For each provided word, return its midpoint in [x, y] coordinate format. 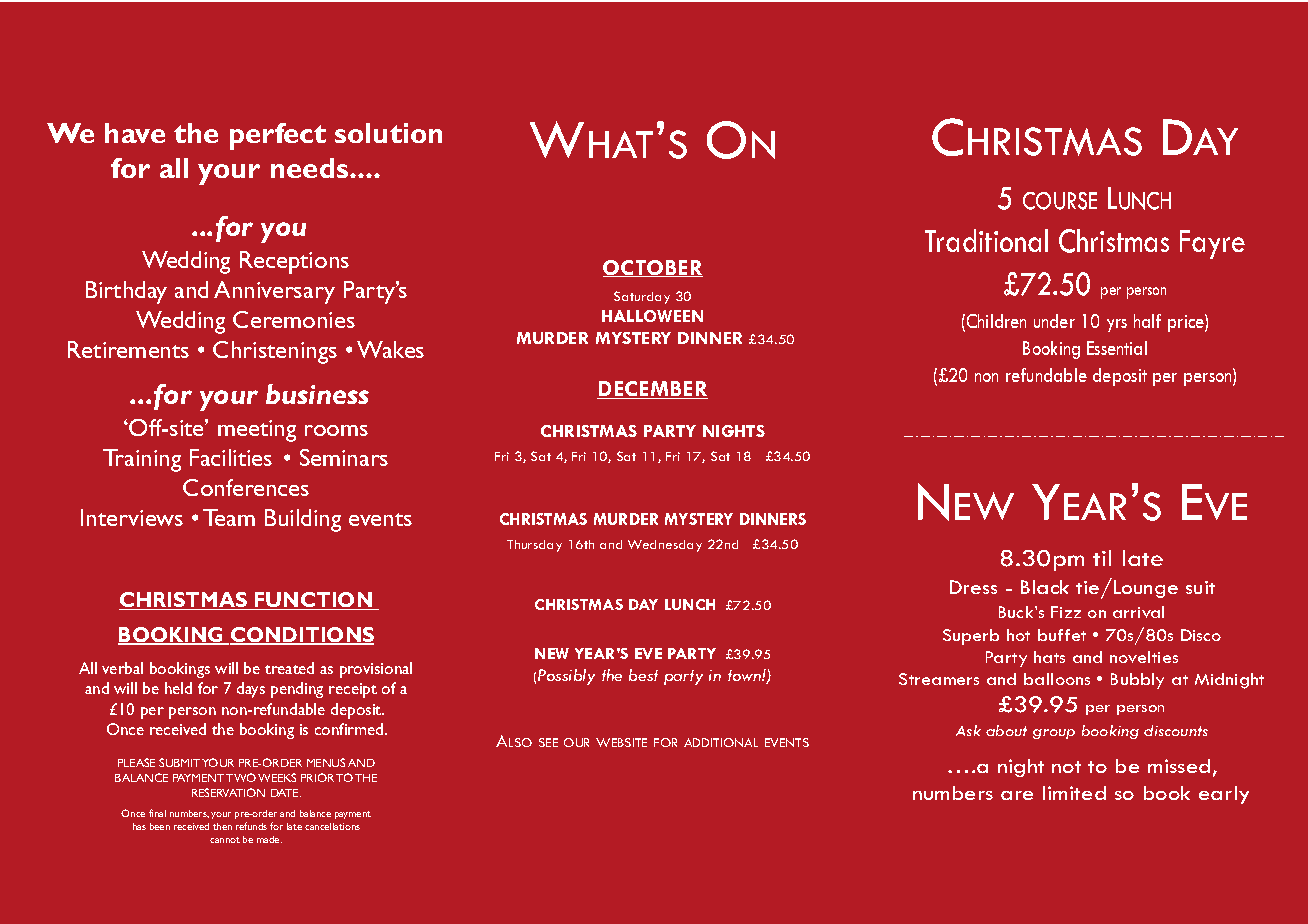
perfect [278, 136]
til [1102, 558]
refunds [251, 826]
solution [388, 133]
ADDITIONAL [721, 742]
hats [1049, 657]
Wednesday [665, 546]
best [643, 675]
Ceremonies [294, 319]
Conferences [246, 487]
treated [289, 668]
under [1054, 321]
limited [1074, 793]
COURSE [1060, 201]
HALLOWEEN [652, 316]
